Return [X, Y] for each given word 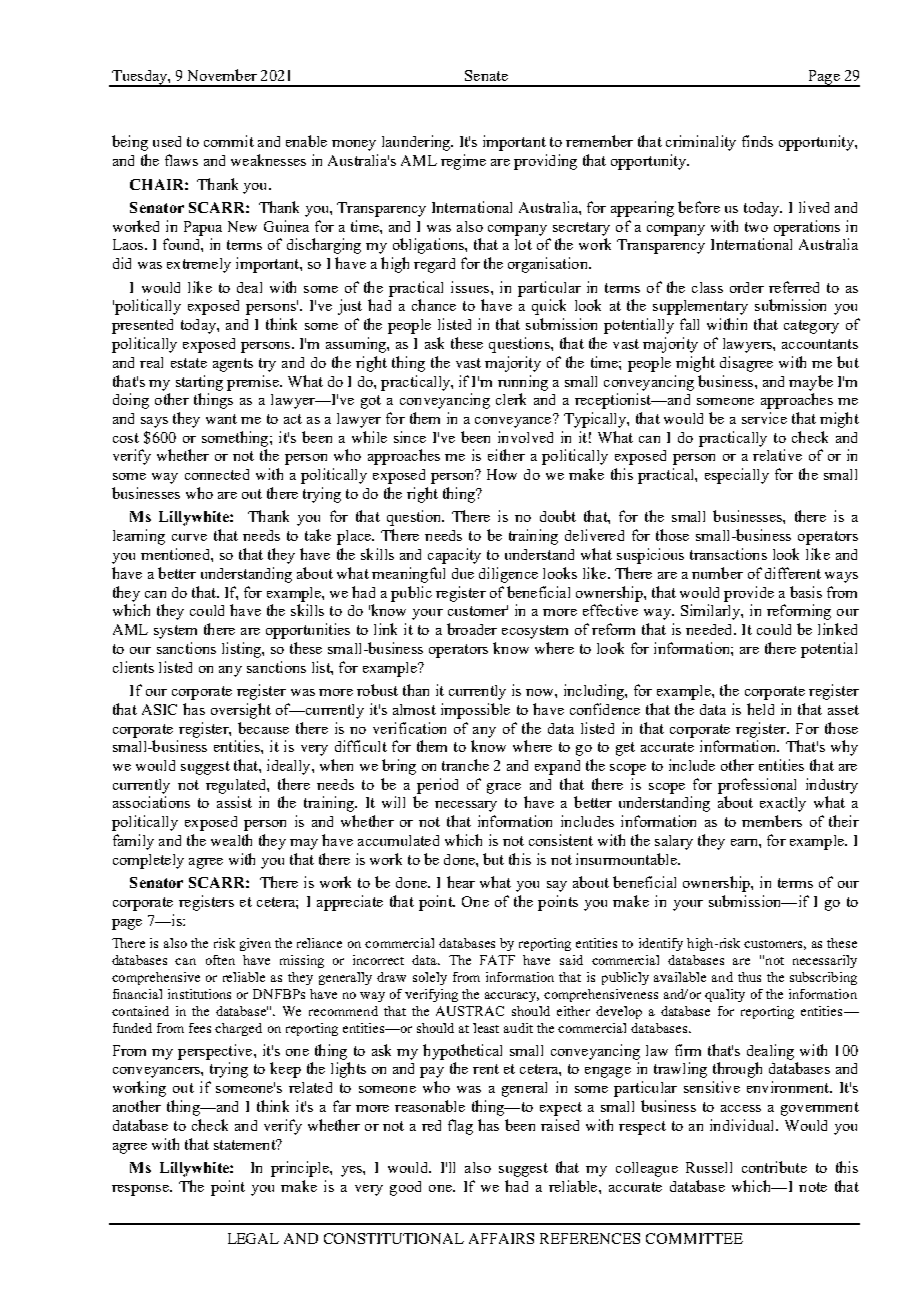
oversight [241, 711]
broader [472, 629]
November [222, 75]
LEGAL [253, 1238]
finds [757, 141]
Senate [486, 75]
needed [710, 629]
